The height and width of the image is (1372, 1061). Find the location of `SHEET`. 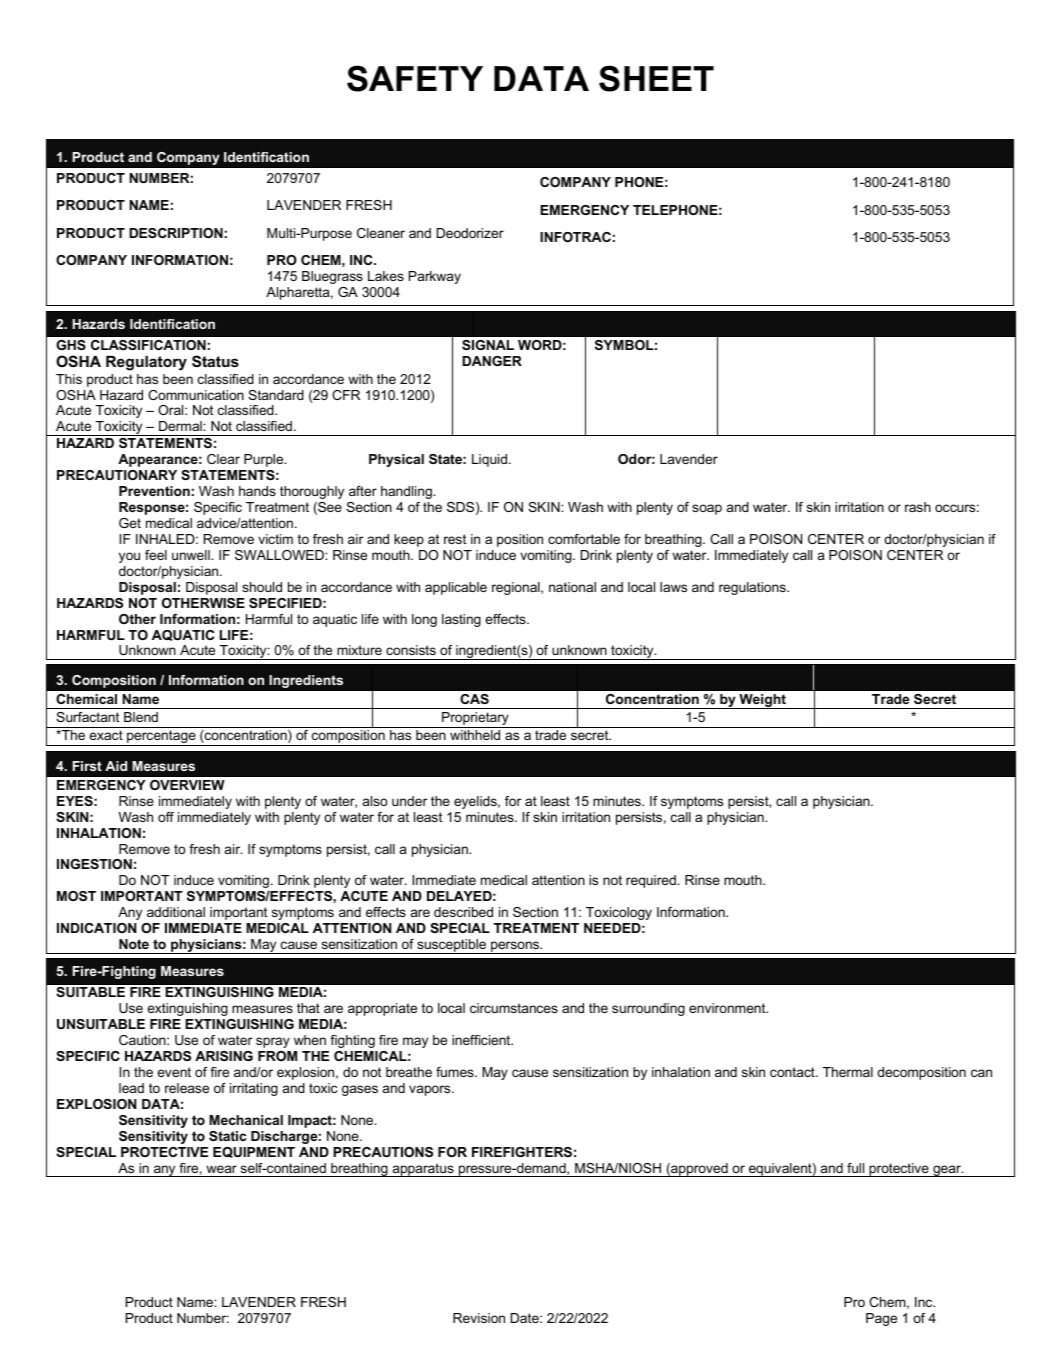

SHEET is located at coordinates (656, 78).
